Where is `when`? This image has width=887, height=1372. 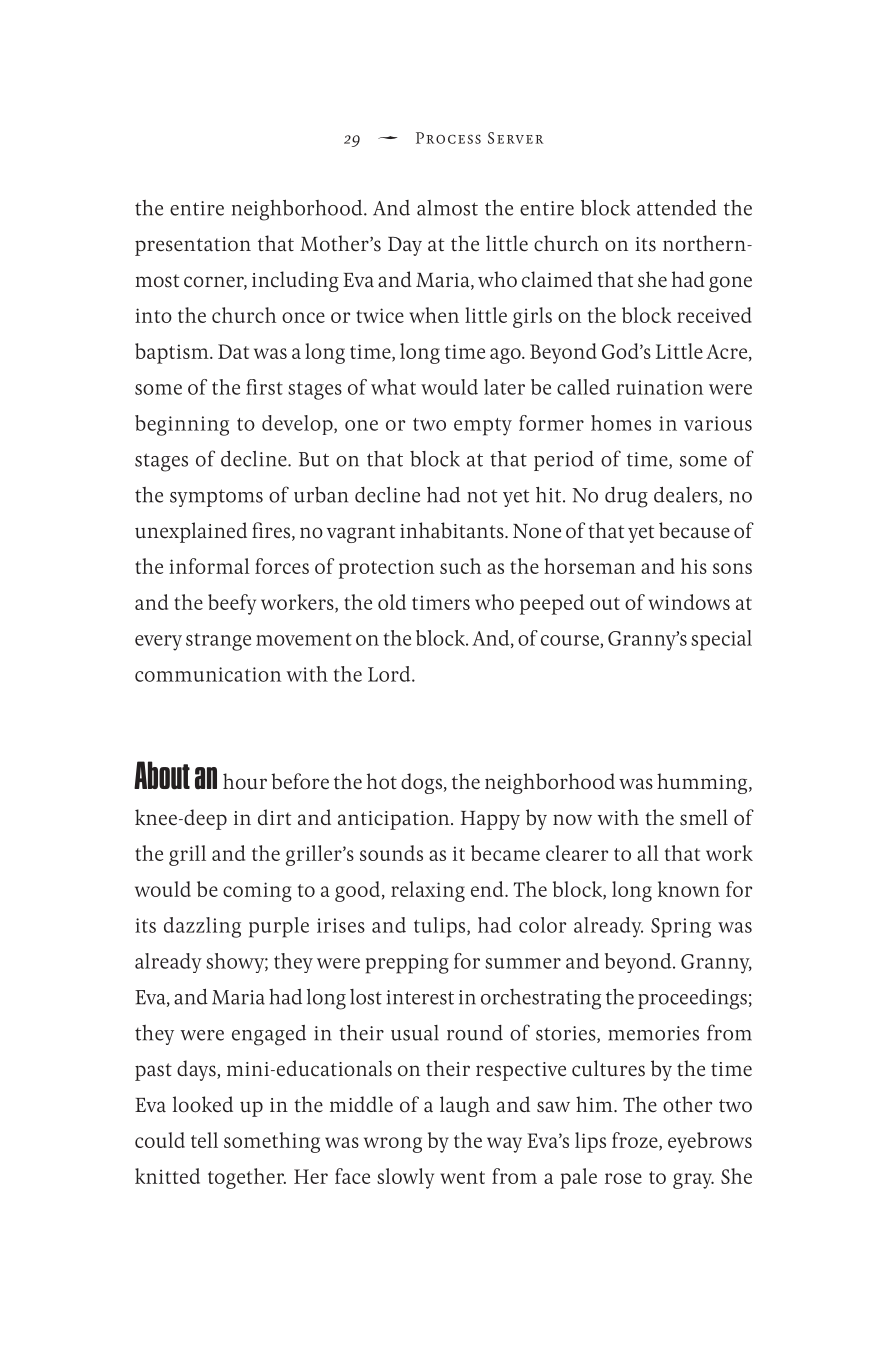 when is located at coordinates (434, 315).
